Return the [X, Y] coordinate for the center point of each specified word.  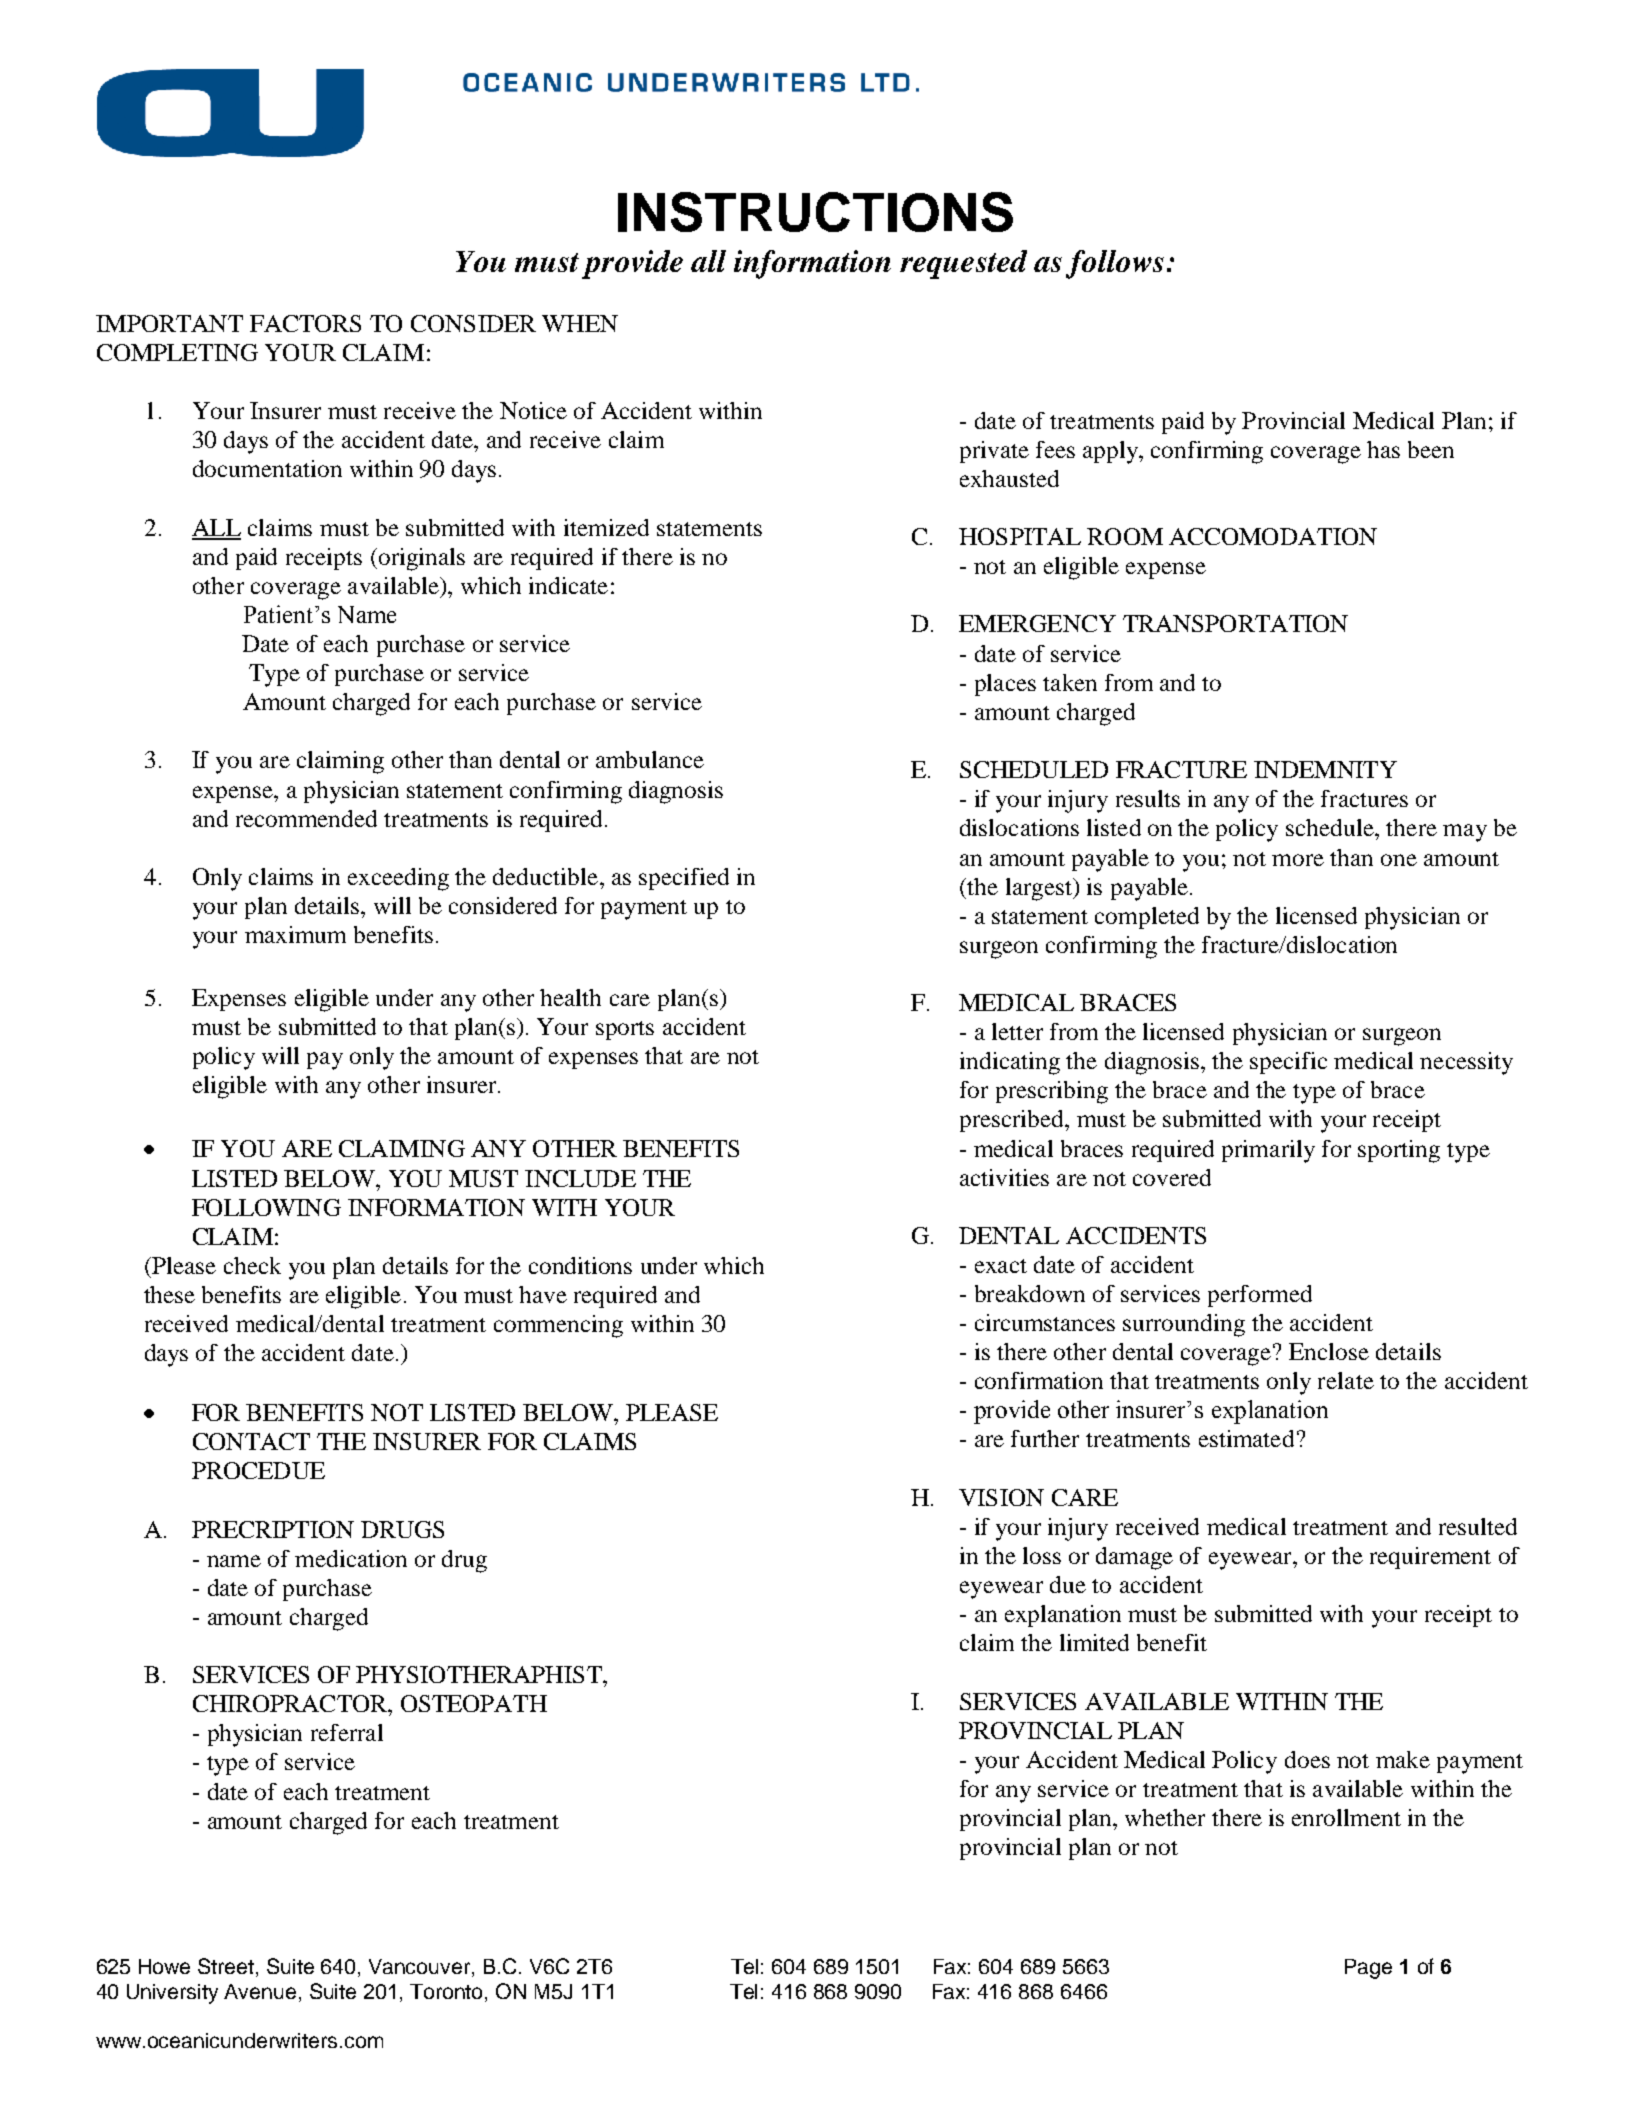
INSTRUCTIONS [815, 212]
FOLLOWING [266, 1207]
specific [1288, 1063]
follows [1115, 264]
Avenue [260, 1991]
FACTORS [305, 323]
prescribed [1013, 1121]
